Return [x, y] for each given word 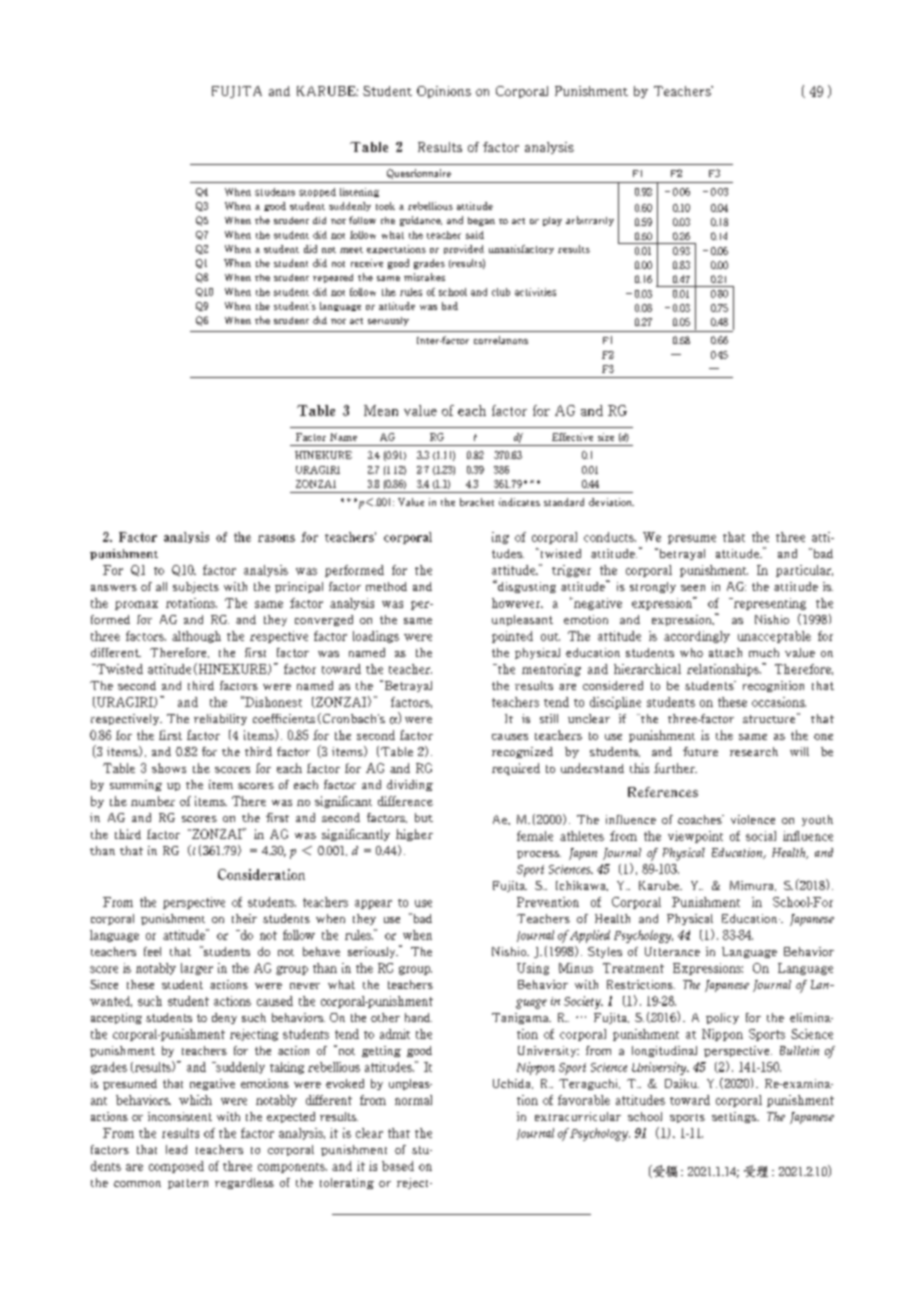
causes [510, 737]
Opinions [444, 92]
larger [197, 969]
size [606, 437]
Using [533, 969]
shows [169, 768]
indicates [519, 502]
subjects [196, 587]
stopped [317, 192]
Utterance [672, 951]
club [501, 292]
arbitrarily [590, 221]
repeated [333, 278]
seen [693, 588]
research [754, 751]
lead [176, 1149]
